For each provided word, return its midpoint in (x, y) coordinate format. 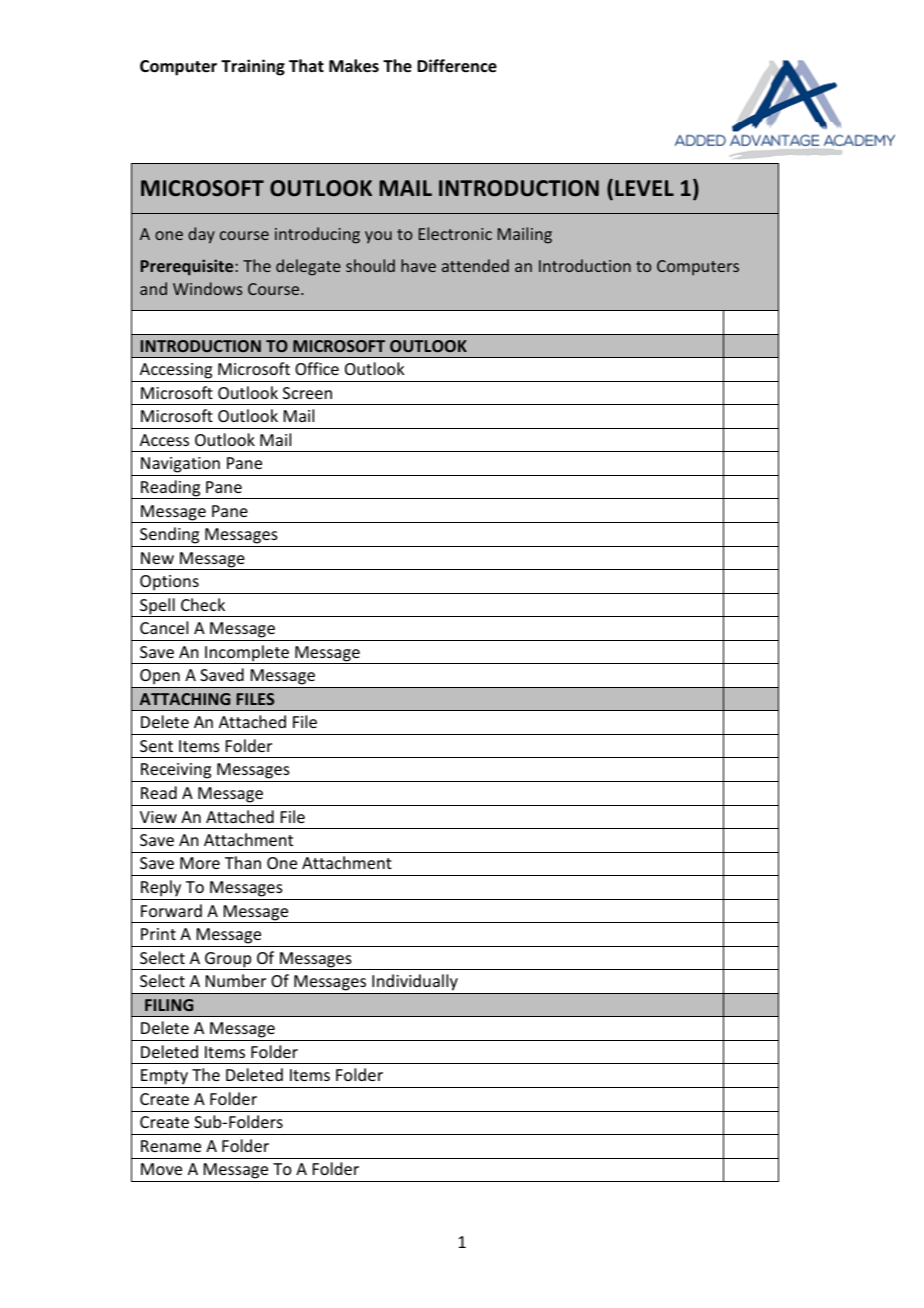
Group (228, 961)
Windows (207, 288)
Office (317, 368)
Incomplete (247, 654)
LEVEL (644, 188)
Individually (415, 982)
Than (243, 862)
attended (475, 265)
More (200, 863)
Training (253, 67)
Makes (354, 66)
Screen (307, 393)
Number (236, 980)
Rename (171, 1146)
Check (203, 604)
